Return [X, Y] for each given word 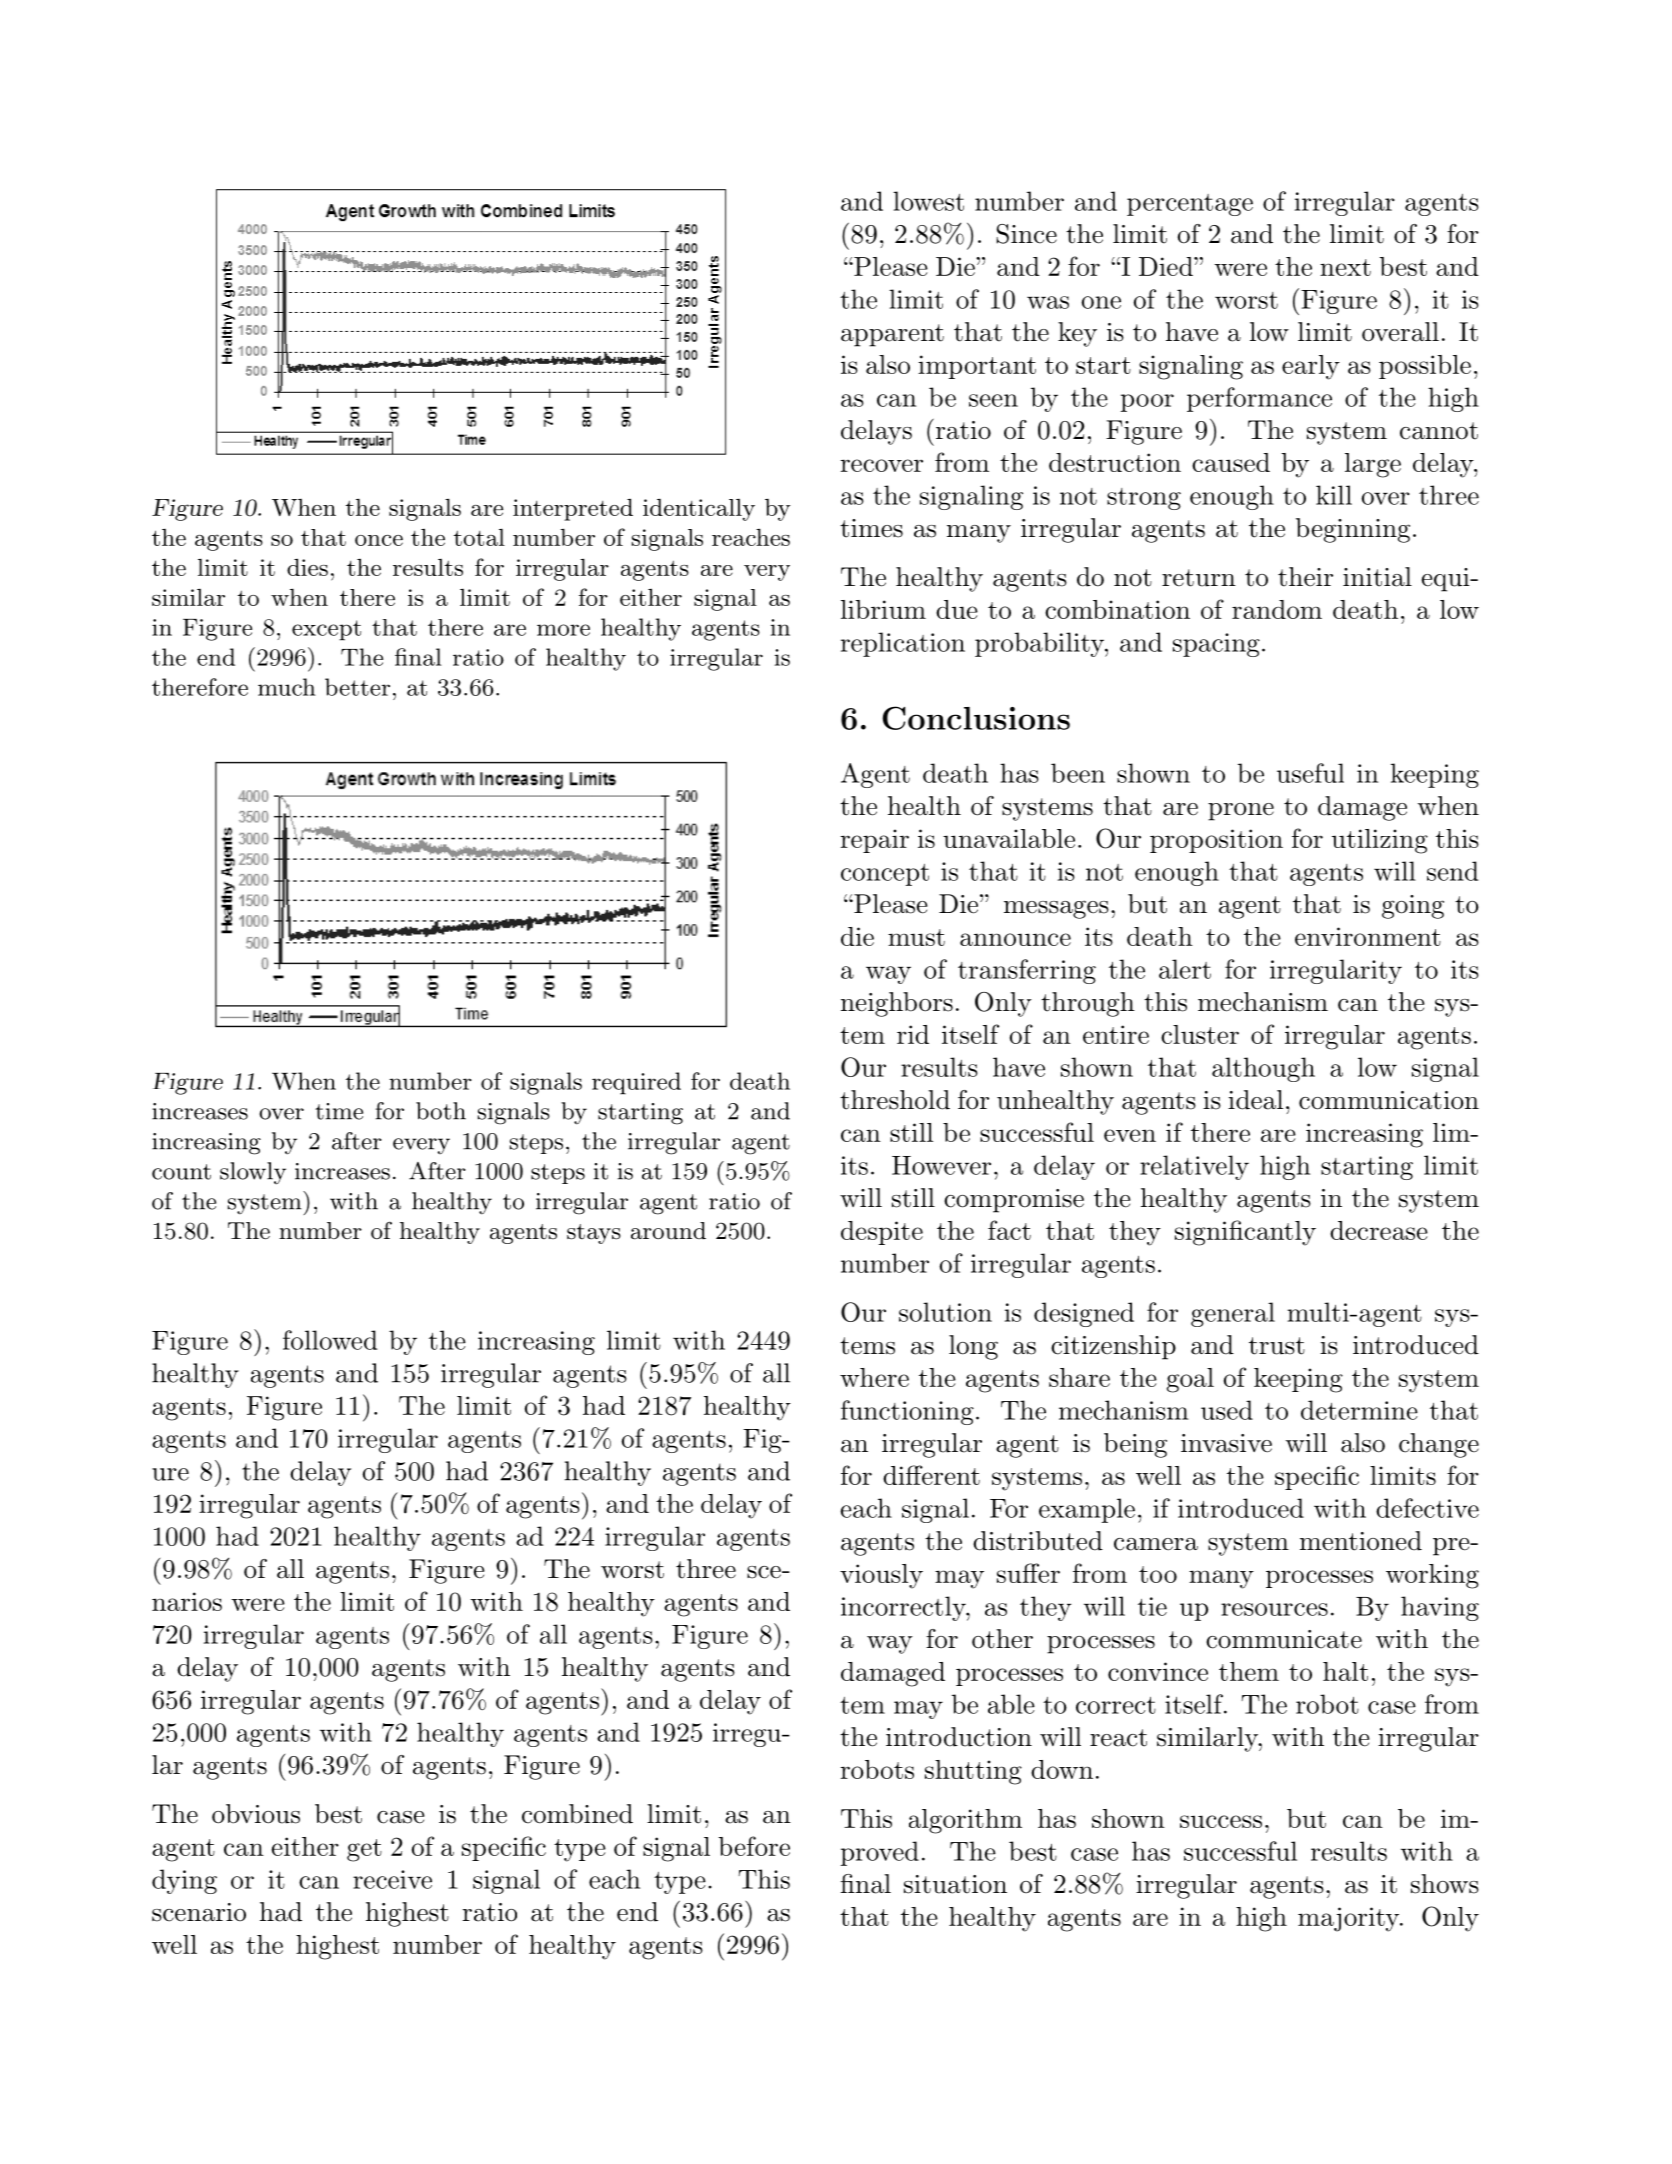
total [479, 537]
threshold [895, 1100]
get [364, 1850]
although [1263, 1069]
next [1345, 267]
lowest [928, 201]
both [441, 1111]
